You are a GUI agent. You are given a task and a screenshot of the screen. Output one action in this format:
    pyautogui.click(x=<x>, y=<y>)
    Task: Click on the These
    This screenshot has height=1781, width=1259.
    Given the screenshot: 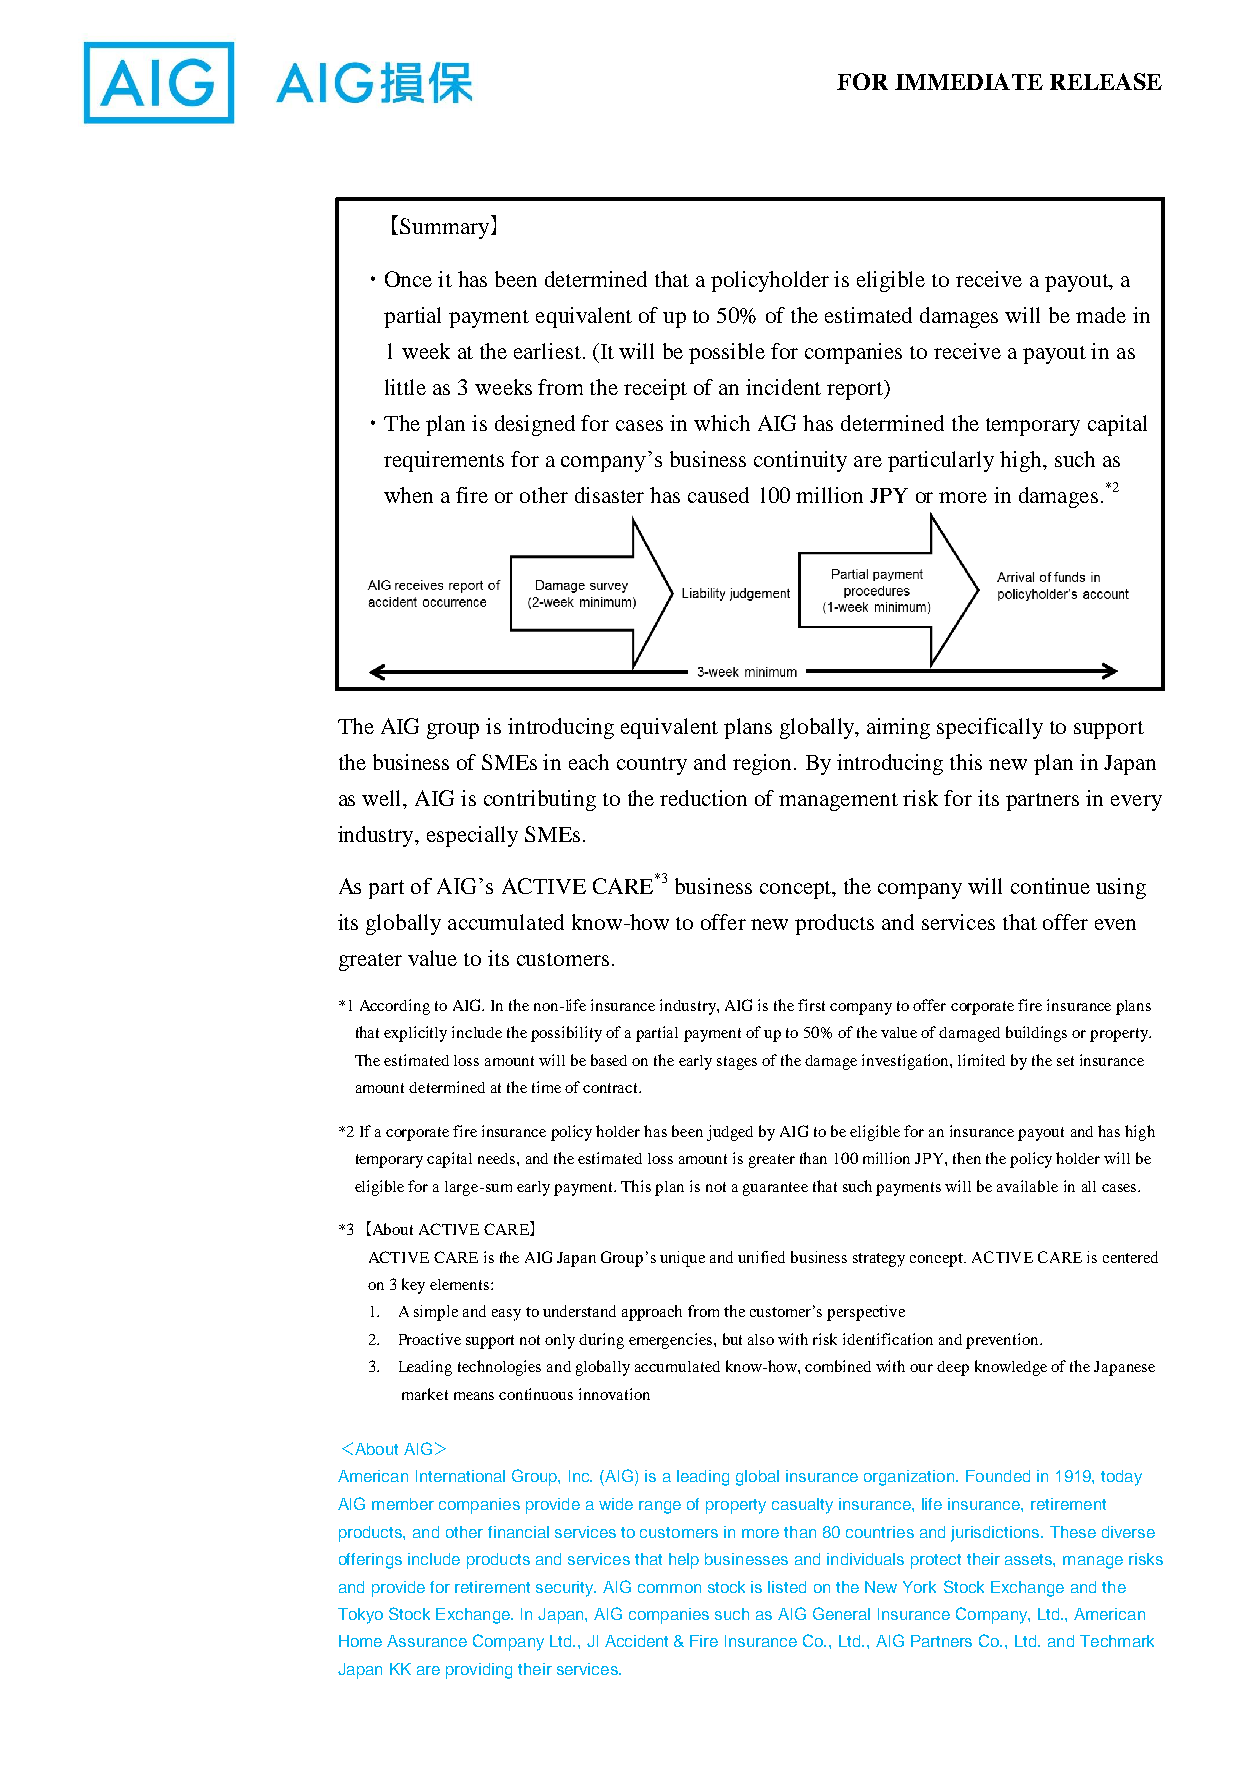 What is the action you would take?
    pyautogui.click(x=1073, y=1532)
